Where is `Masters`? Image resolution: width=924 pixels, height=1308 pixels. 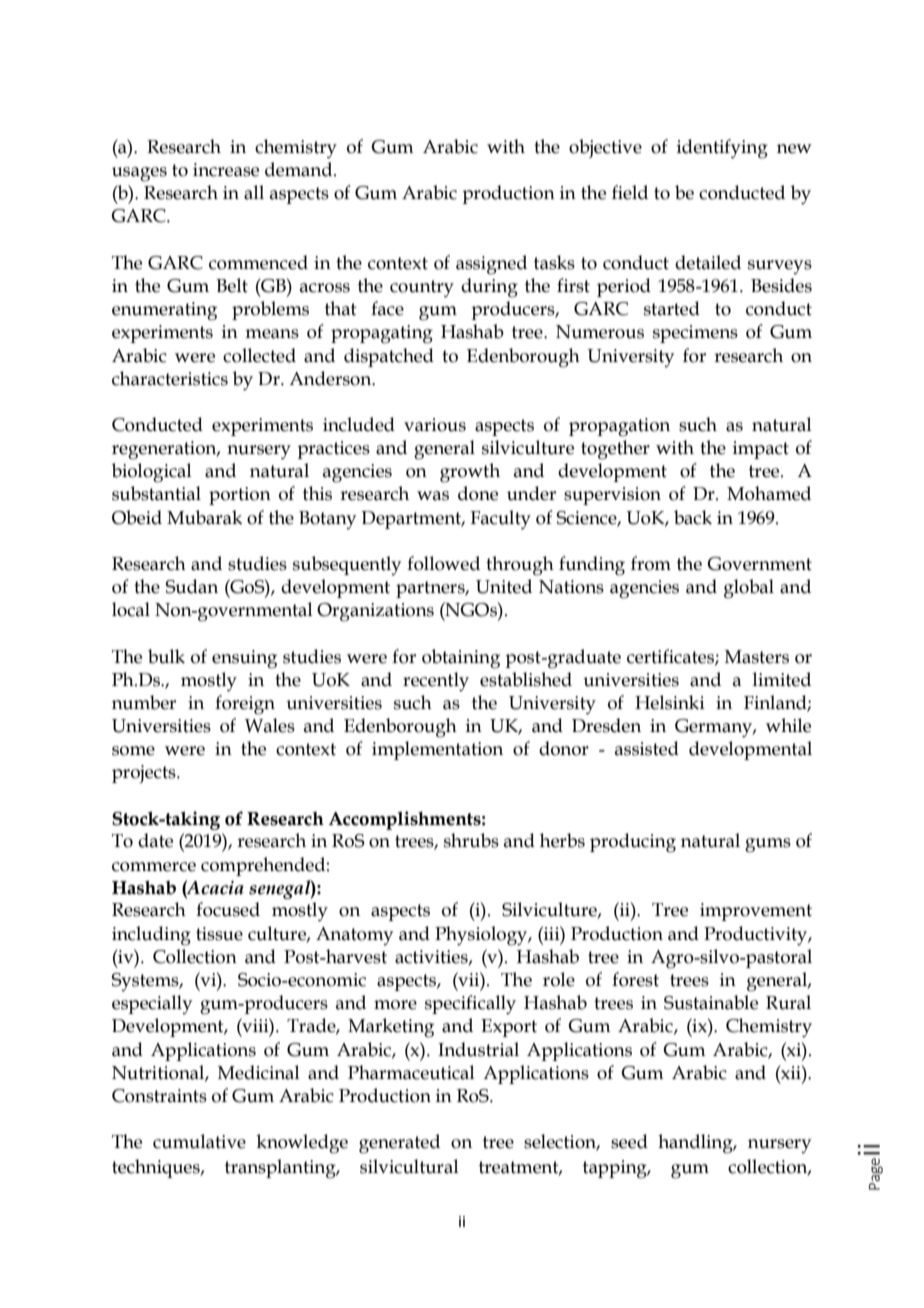 Masters is located at coordinates (757, 657).
